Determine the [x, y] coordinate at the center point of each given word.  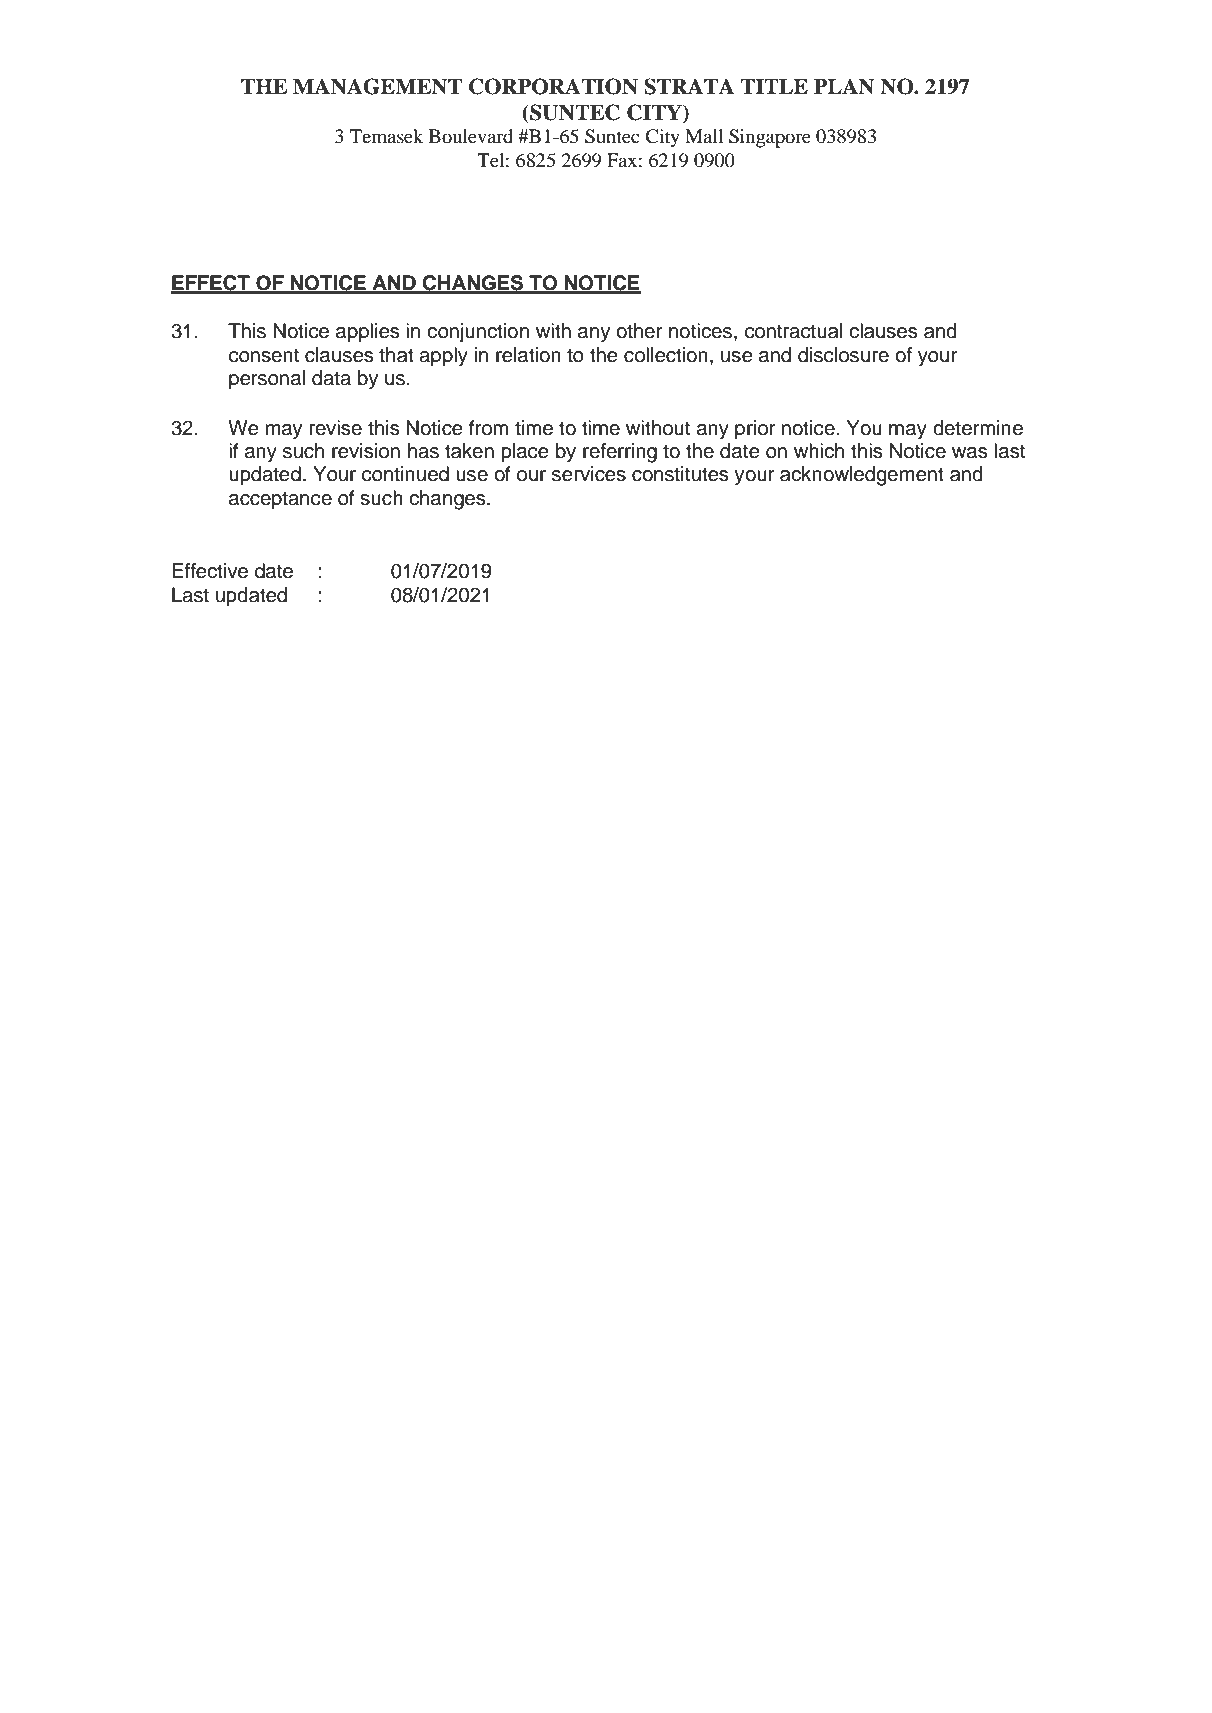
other [639, 331]
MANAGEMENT [377, 86]
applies [367, 333]
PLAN [844, 86]
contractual [793, 331]
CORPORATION [553, 86]
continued [405, 474]
